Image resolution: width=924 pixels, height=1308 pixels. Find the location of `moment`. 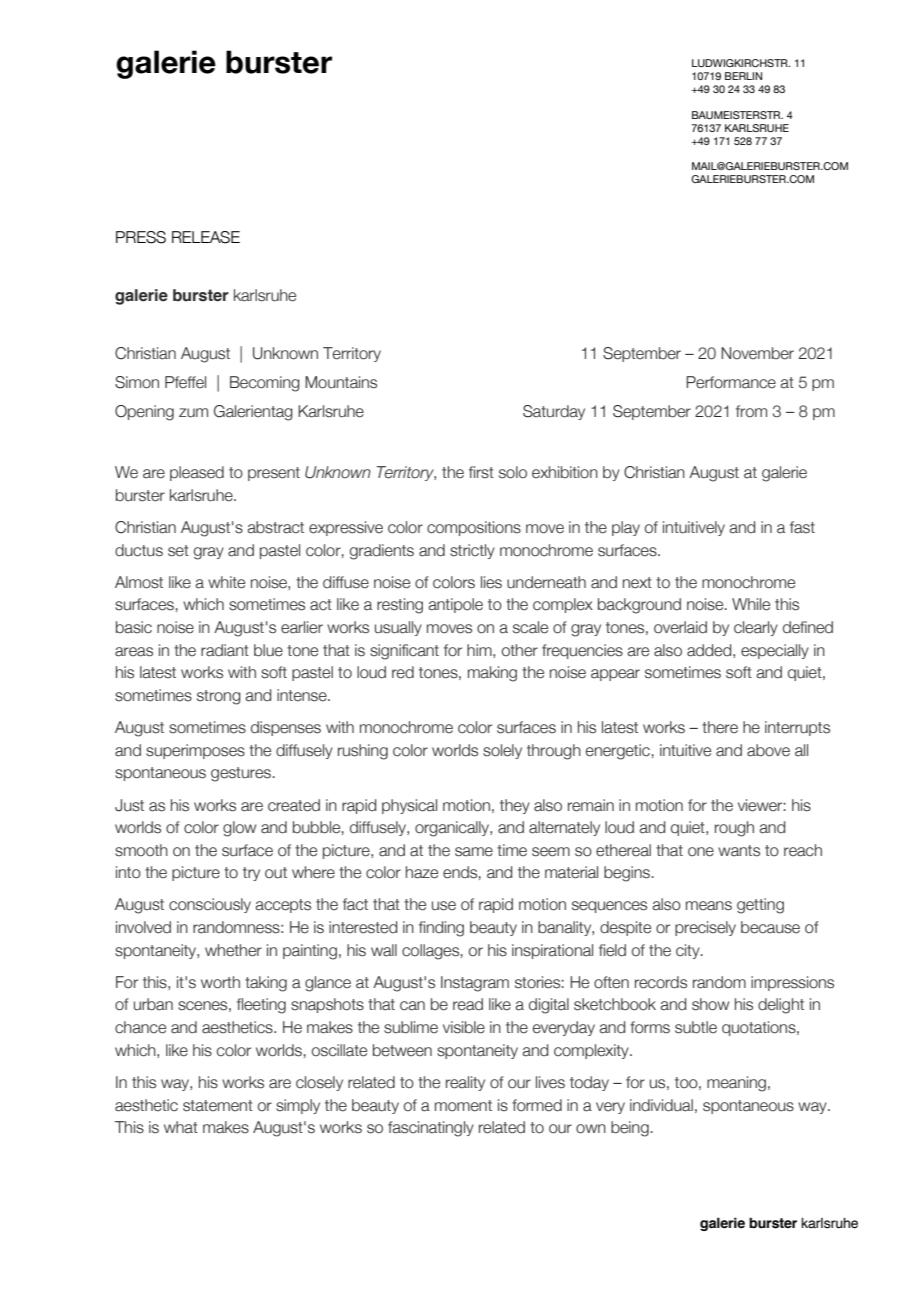

moment is located at coordinates (463, 1106).
